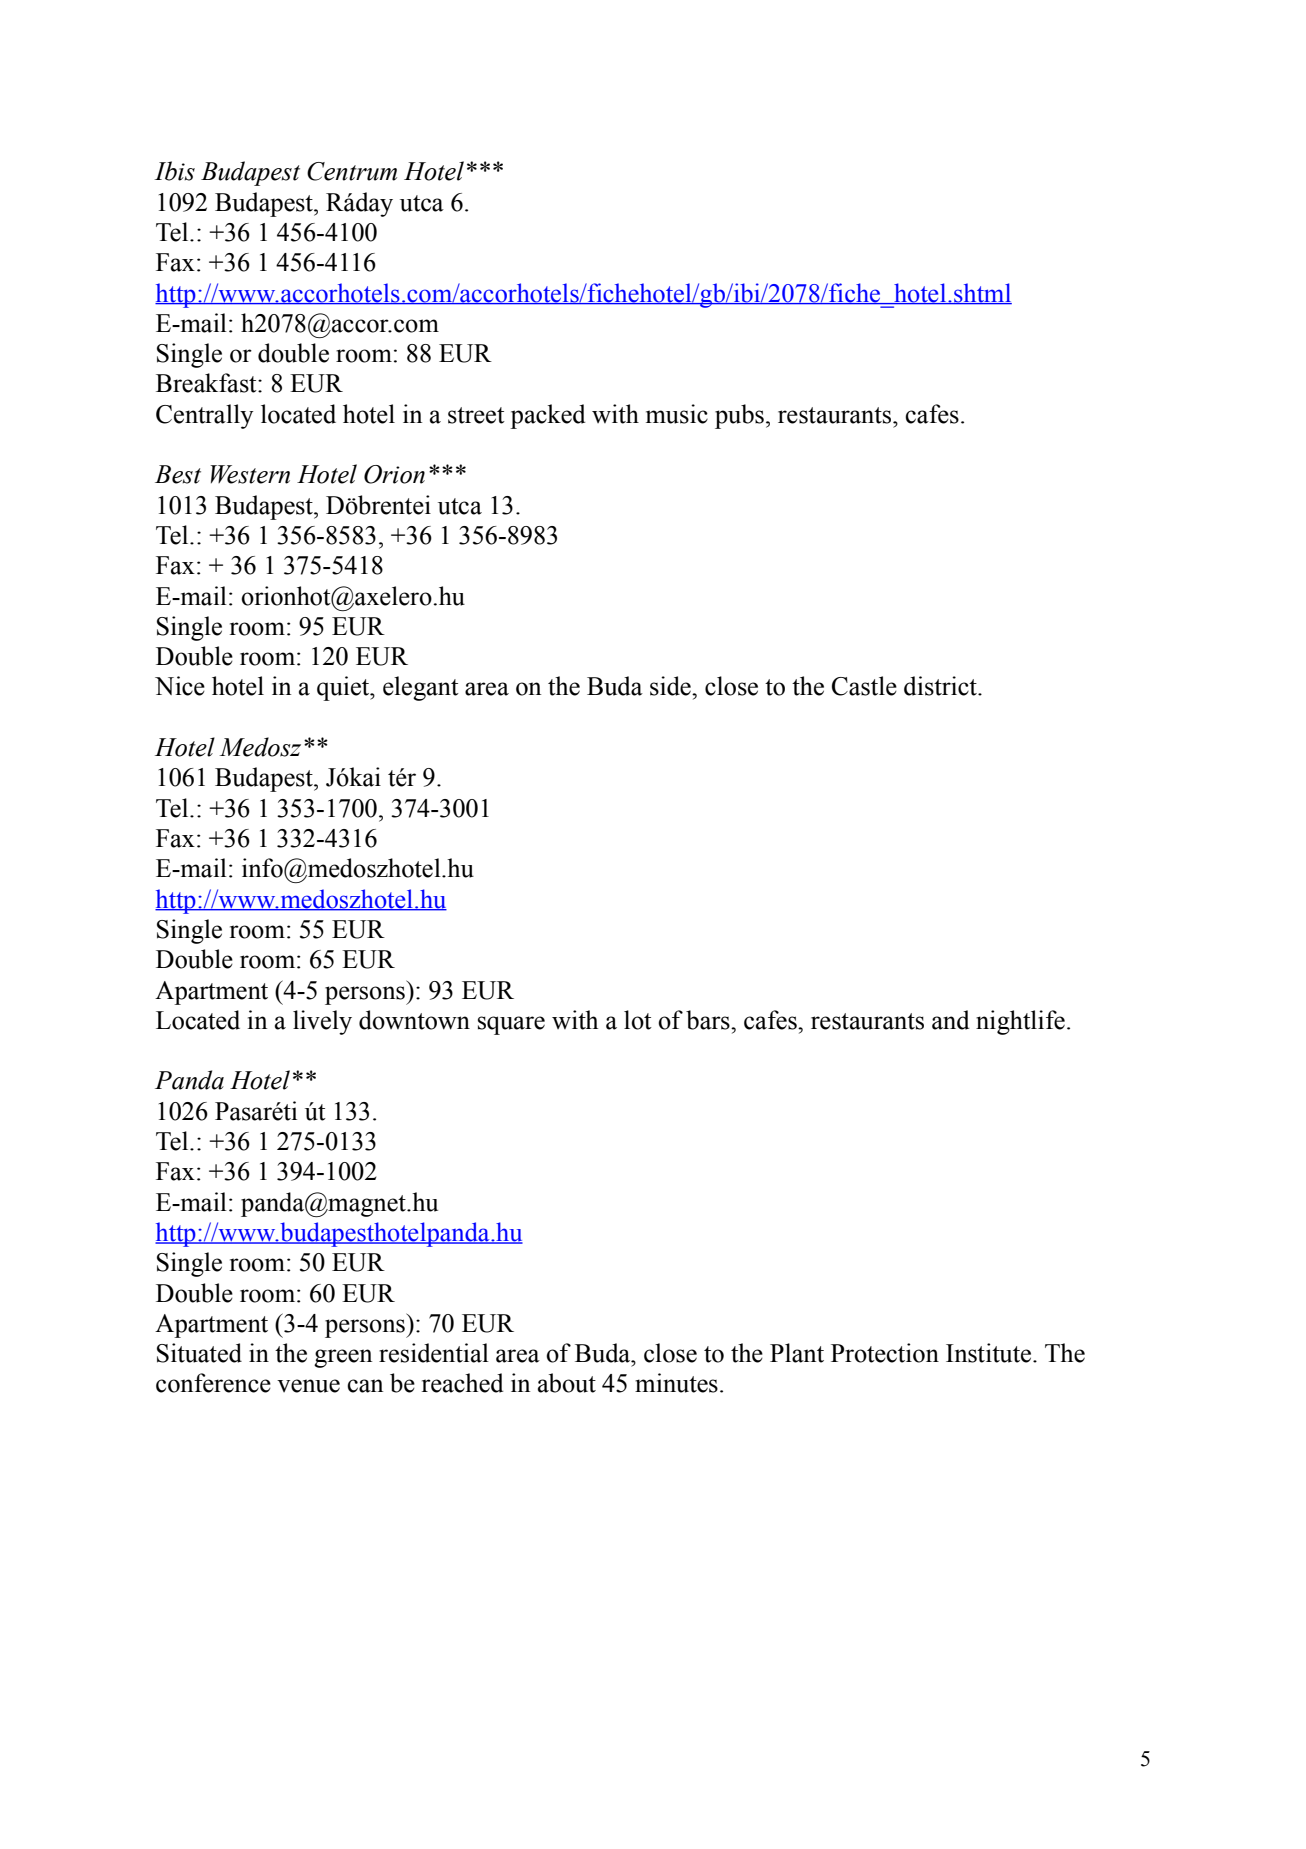  Describe the element at coordinates (1020, 1022) in the screenshot. I see `nightlife` at that location.
